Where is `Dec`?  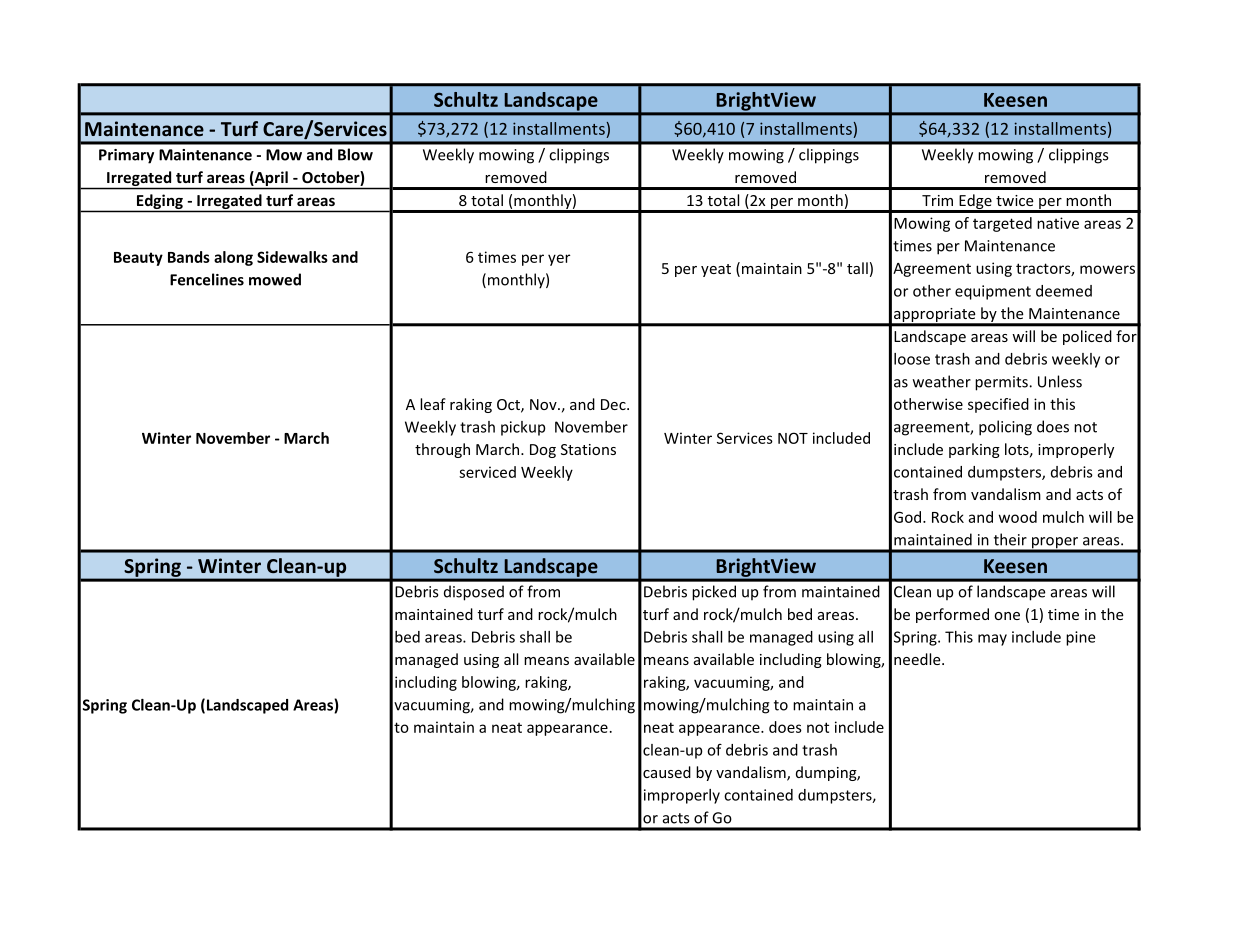 Dec is located at coordinates (614, 404).
